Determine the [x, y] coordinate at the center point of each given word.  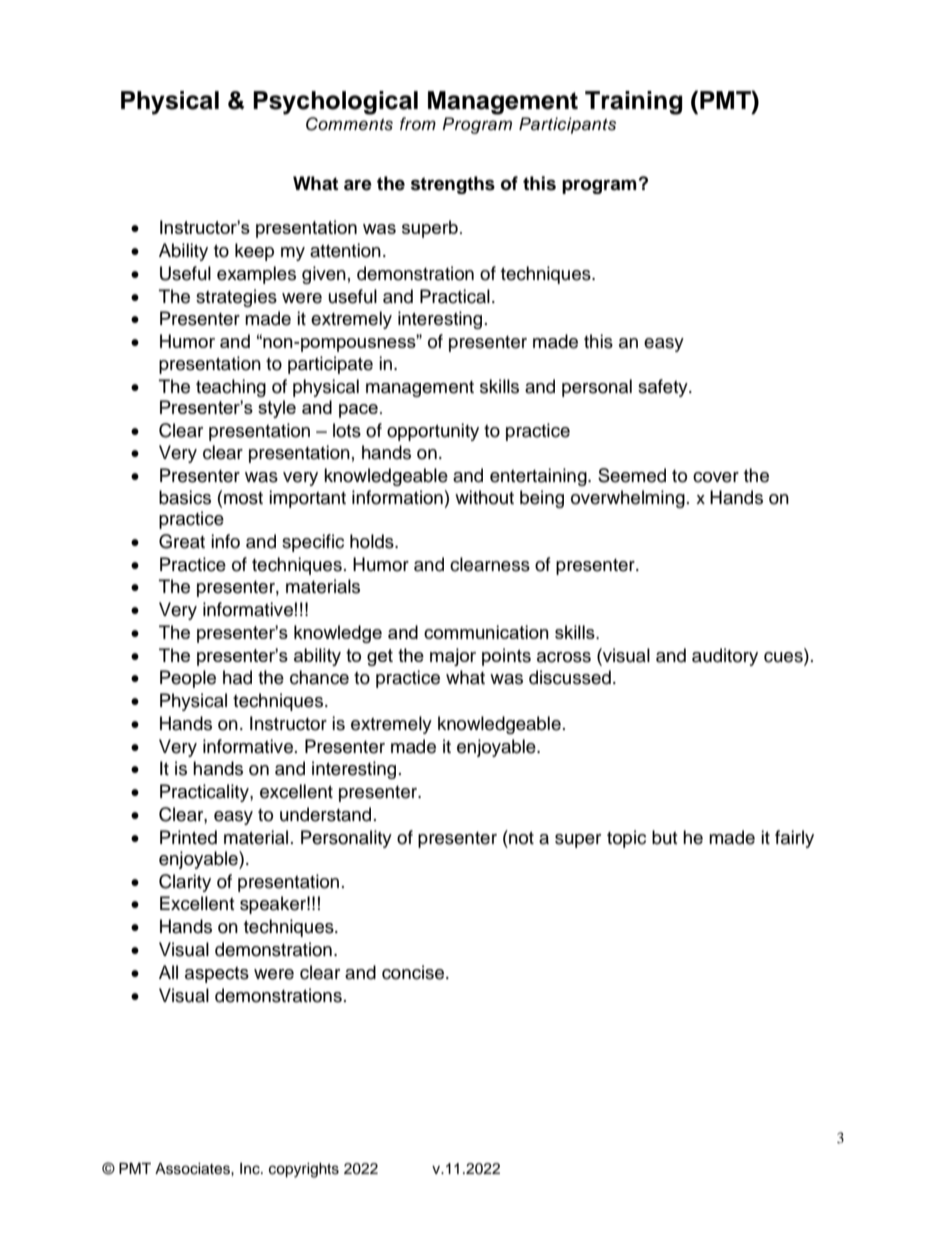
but [664, 837]
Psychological [335, 103]
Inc [251, 1169]
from [418, 123]
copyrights [304, 1170]
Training [633, 103]
